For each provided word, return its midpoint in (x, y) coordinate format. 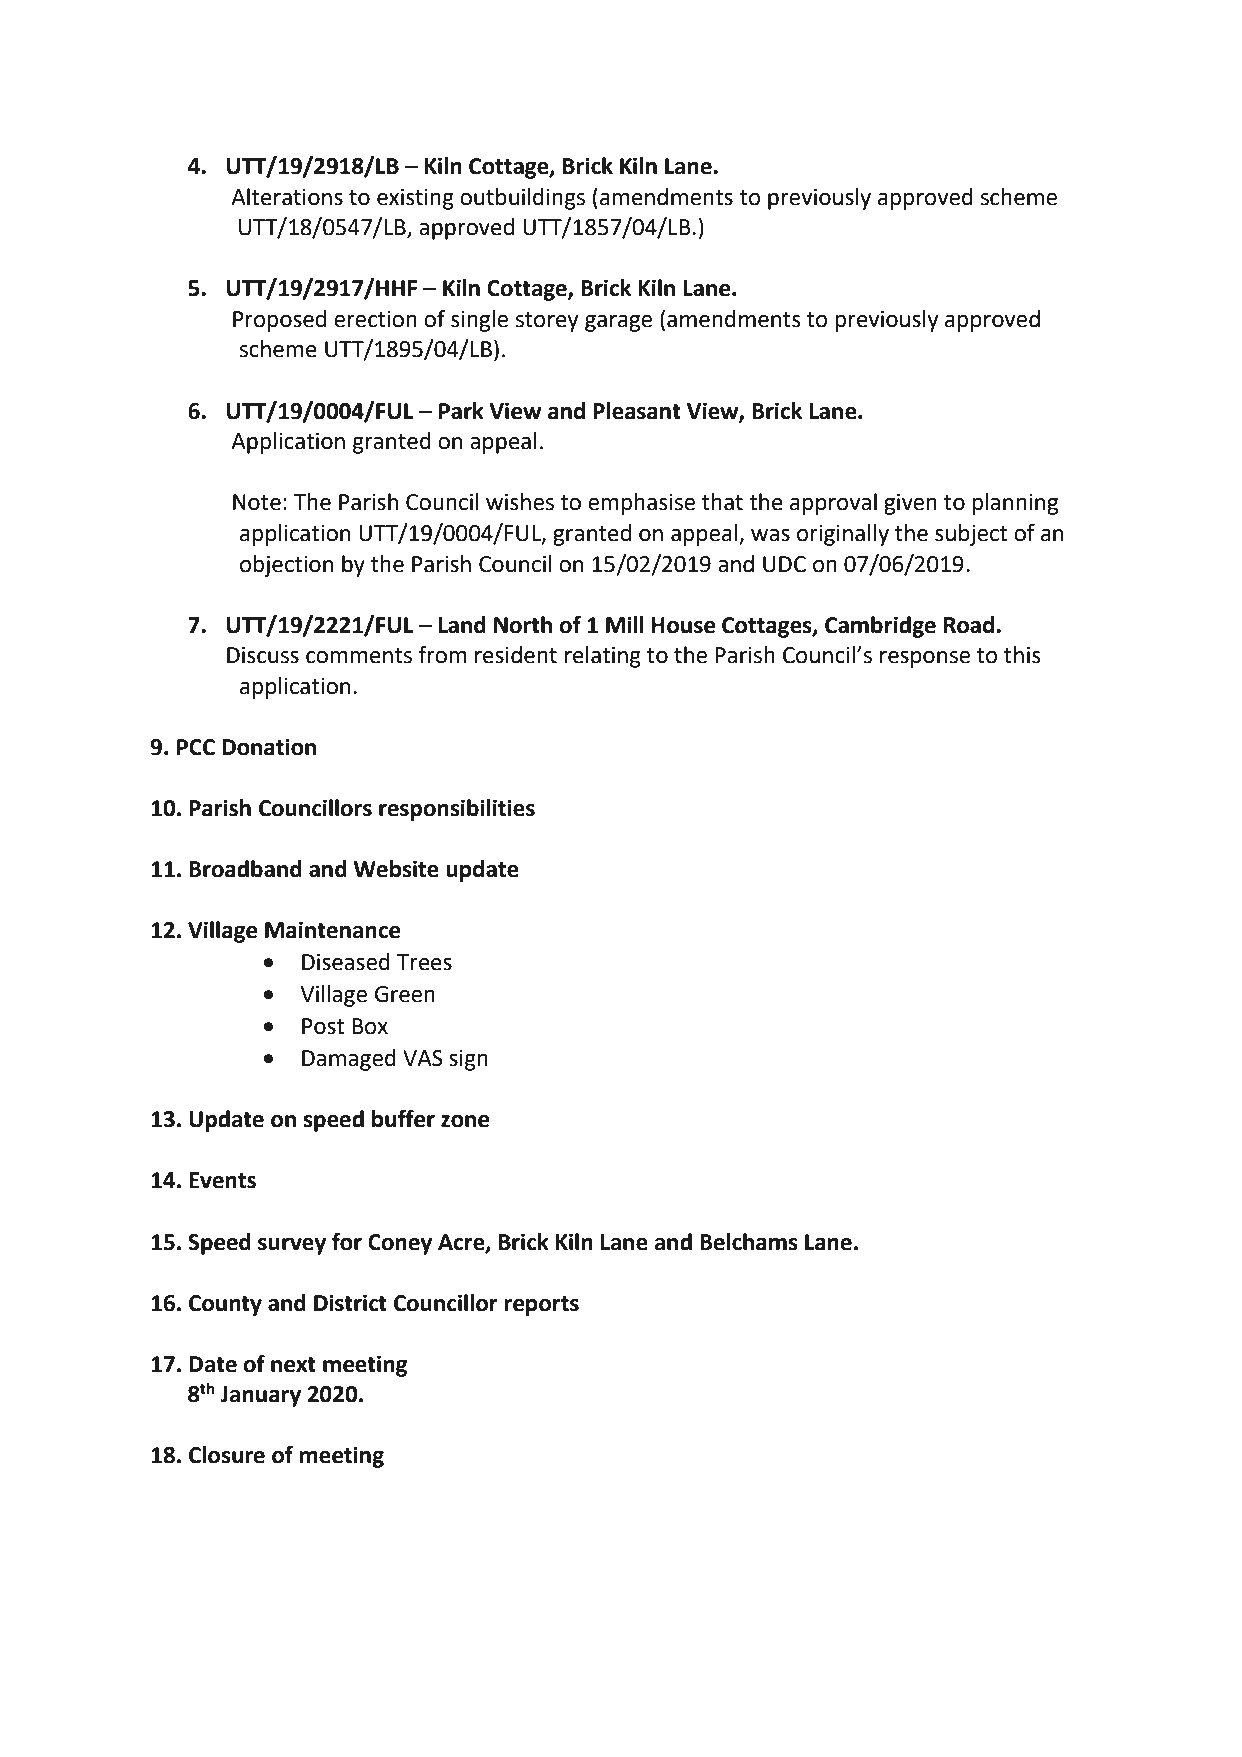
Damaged (349, 1060)
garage (618, 323)
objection (286, 566)
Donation (269, 747)
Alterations (287, 197)
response (925, 659)
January (260, 1396)
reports (541, 1306)
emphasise (641, 504)
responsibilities (457, 810)
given (910, 504)
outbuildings (522, 199)
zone (465, 1121)
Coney (400, 1244)
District (350, 1303)
